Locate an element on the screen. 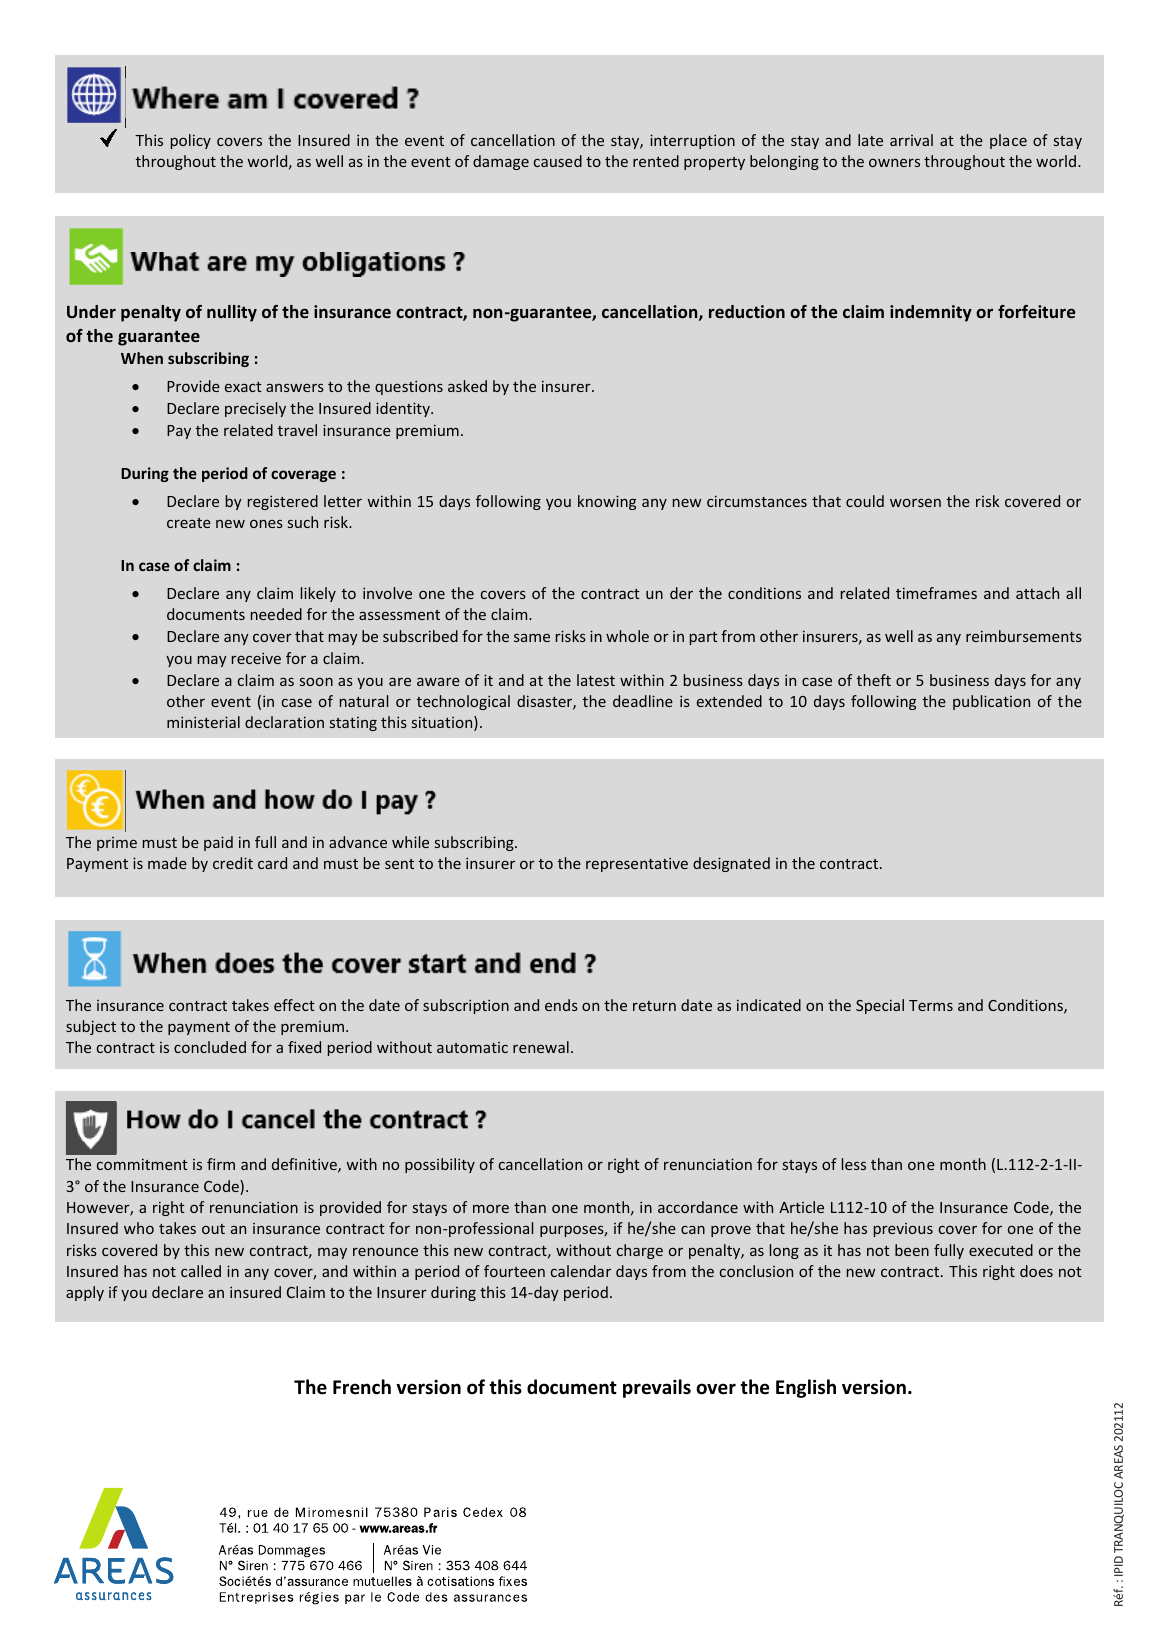  timeframes is located at coordinates (936, 593).
